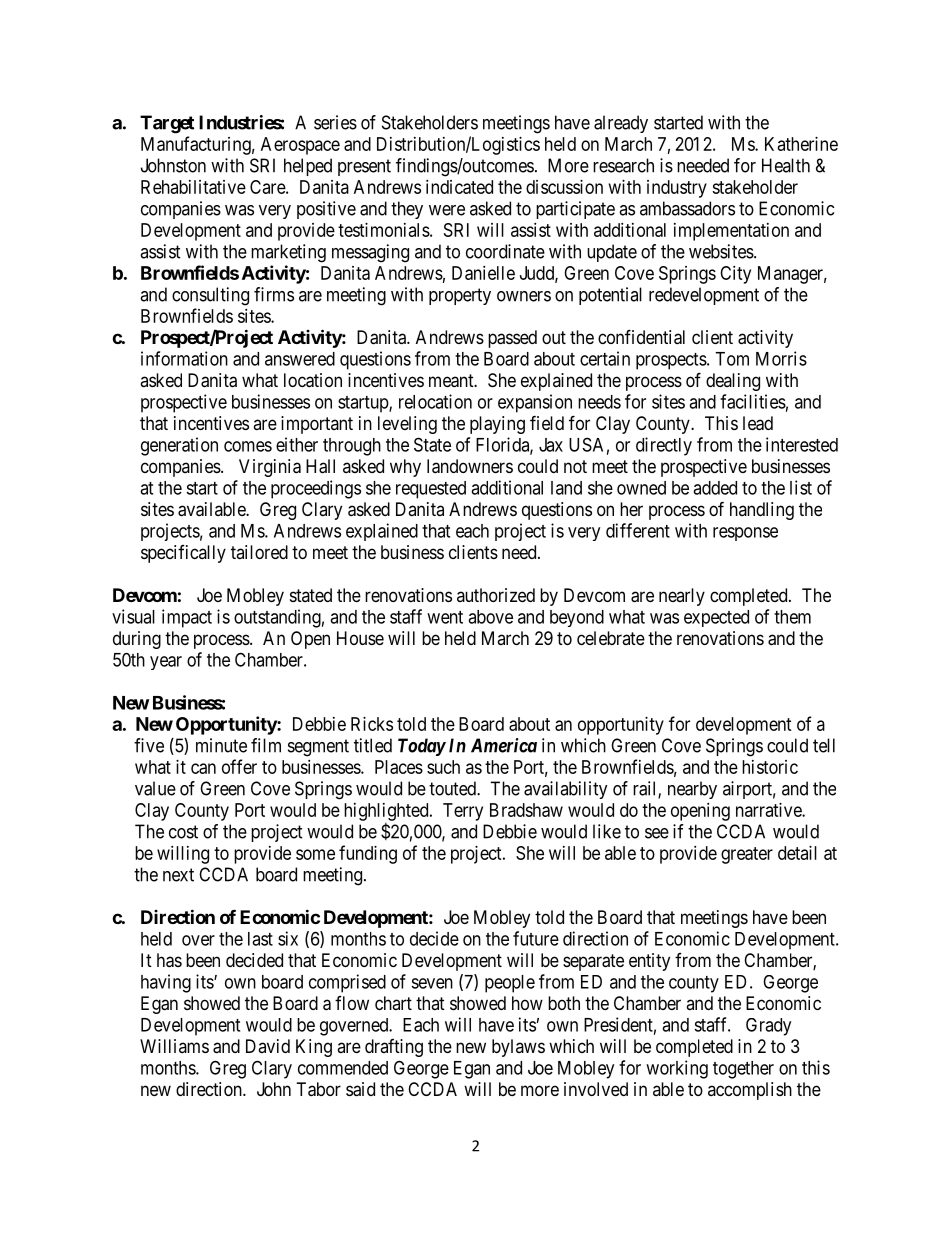 This screenshot has width=952, height=1233. Describe the element at coordinates (786, 165) in the screenshot. I see `Health` at that location.
